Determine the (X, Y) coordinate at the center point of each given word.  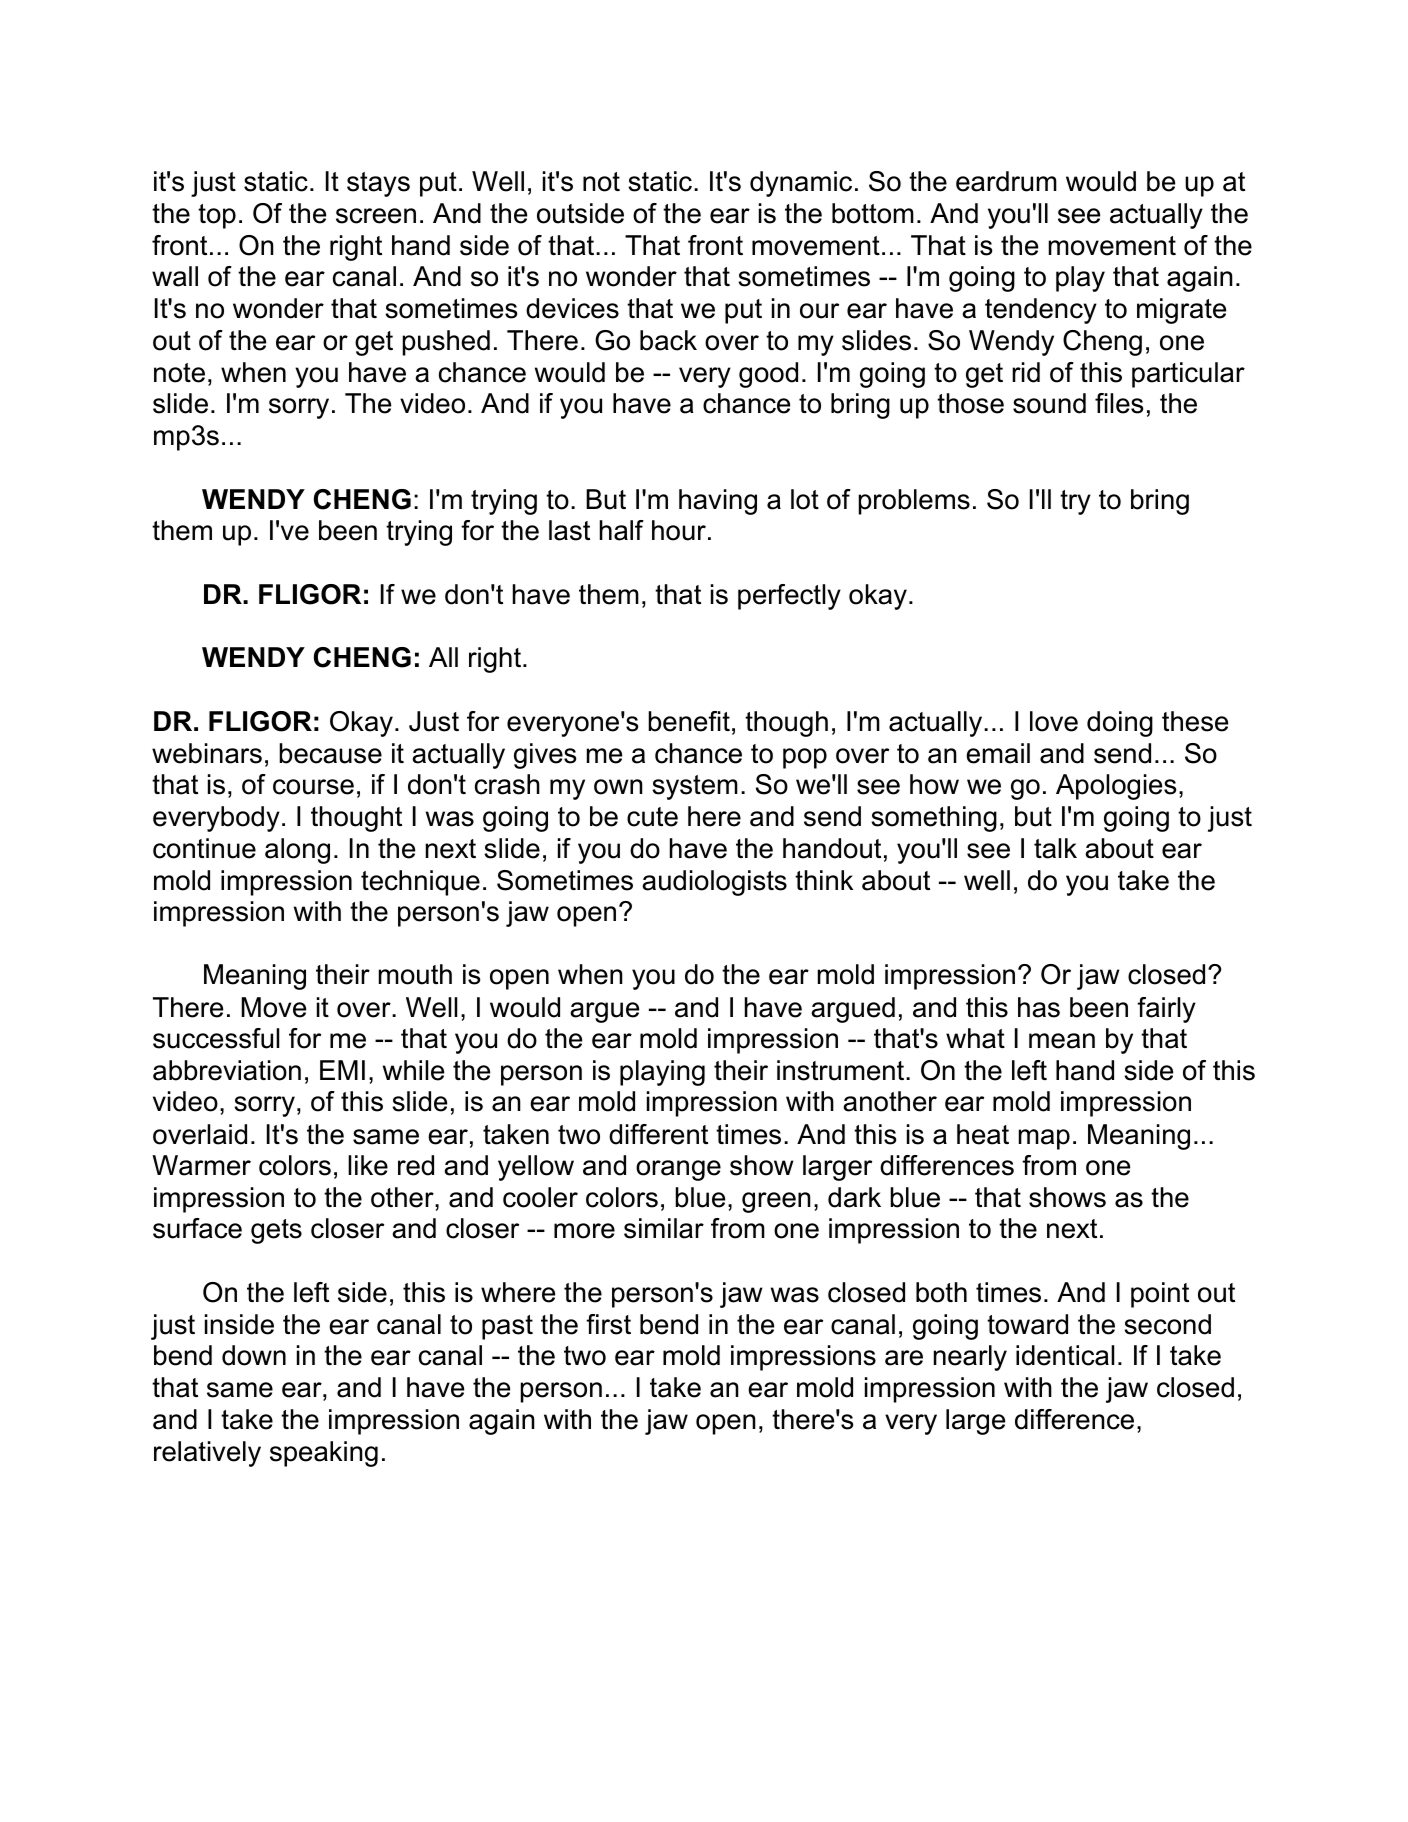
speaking (324, 1454)
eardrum (1006, 181)
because (330, 753)
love (1054, 721)
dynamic (801, 184)
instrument (842, 1070)
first (608, 1324)
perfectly (789, 597)
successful (216, 1038)
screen (376, 216)
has (1039, 1007)
